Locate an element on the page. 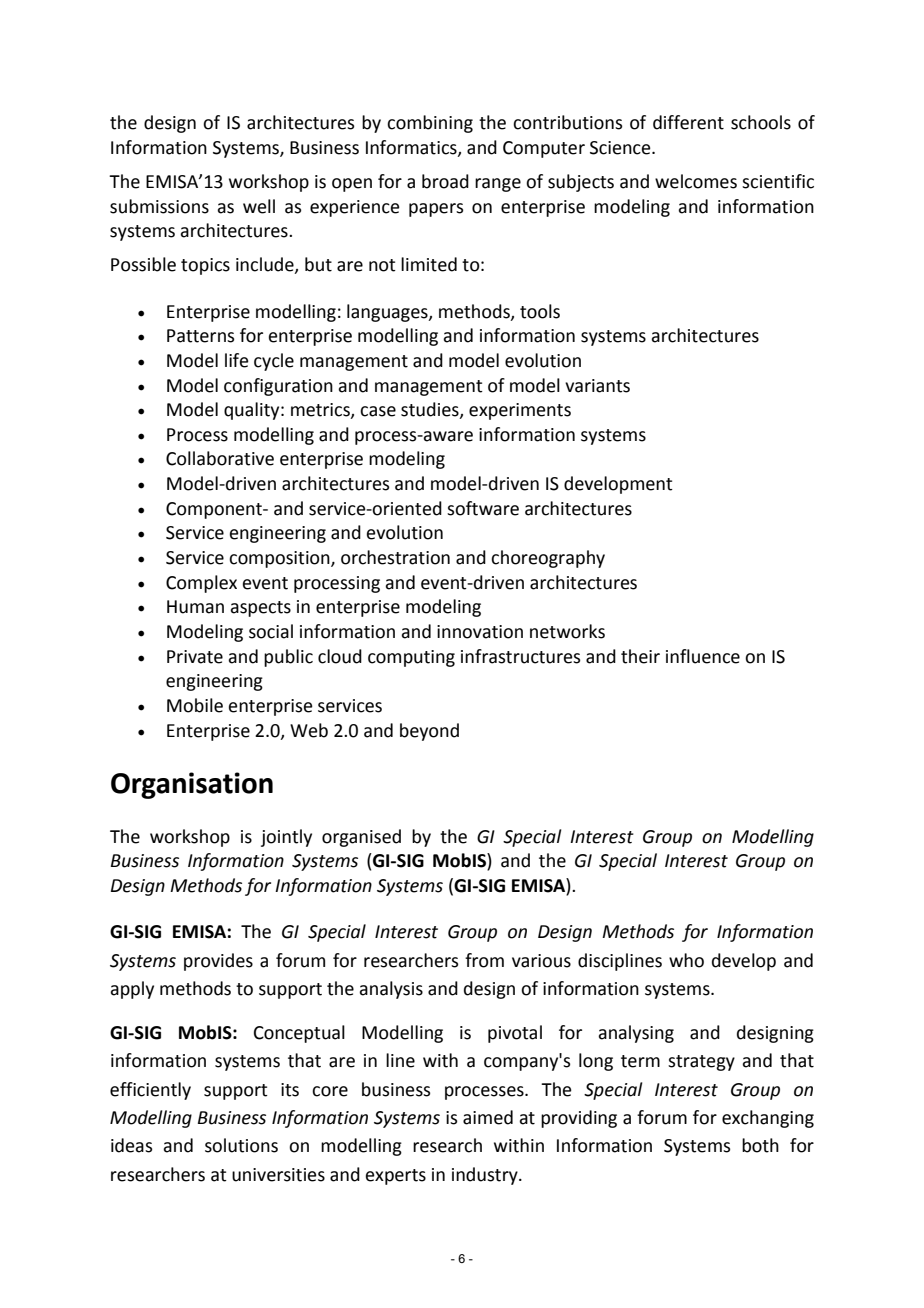  solutions is located at coordinates (241, 1145).
